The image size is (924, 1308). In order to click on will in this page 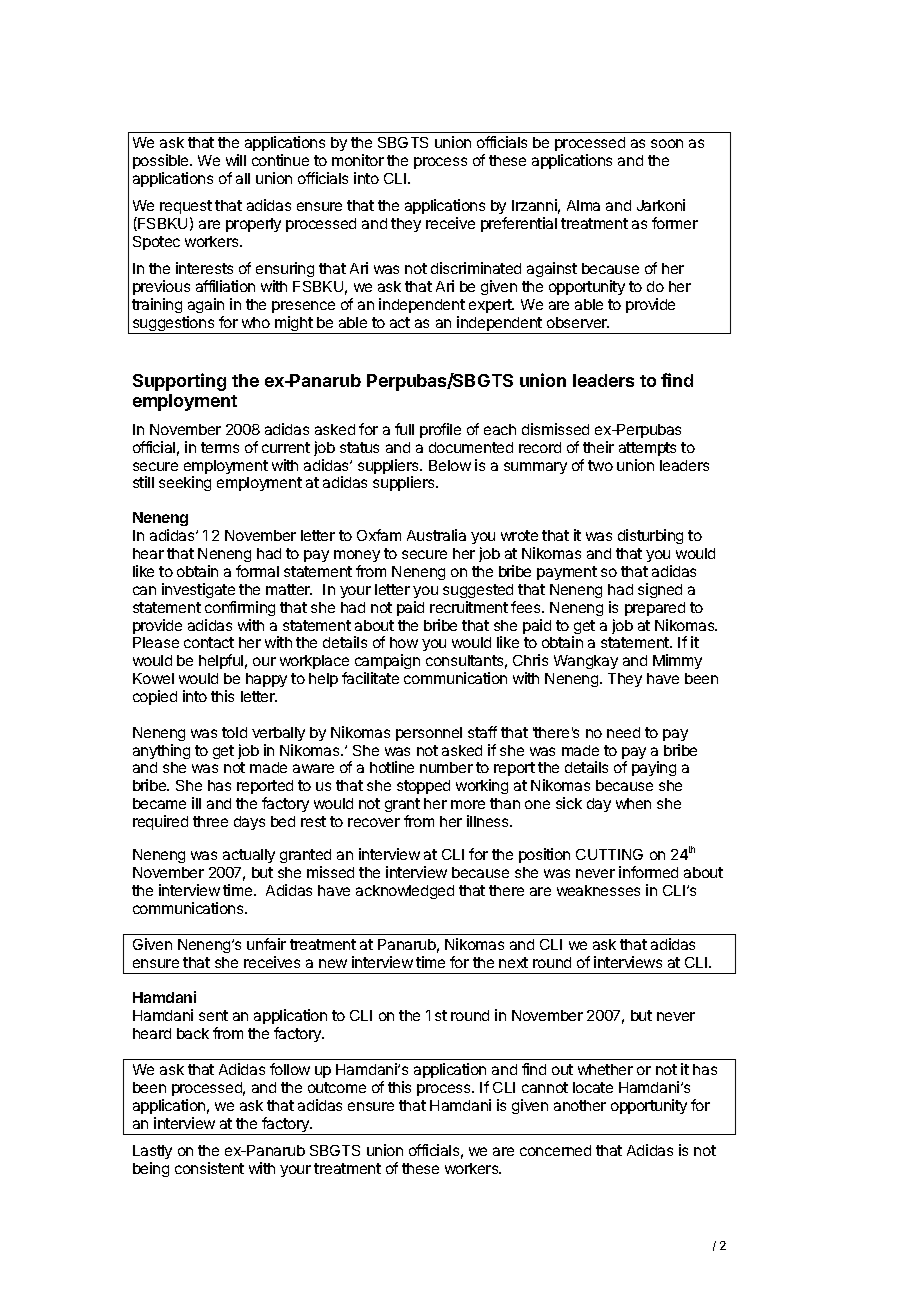, I will do `click(236, 160)`.
